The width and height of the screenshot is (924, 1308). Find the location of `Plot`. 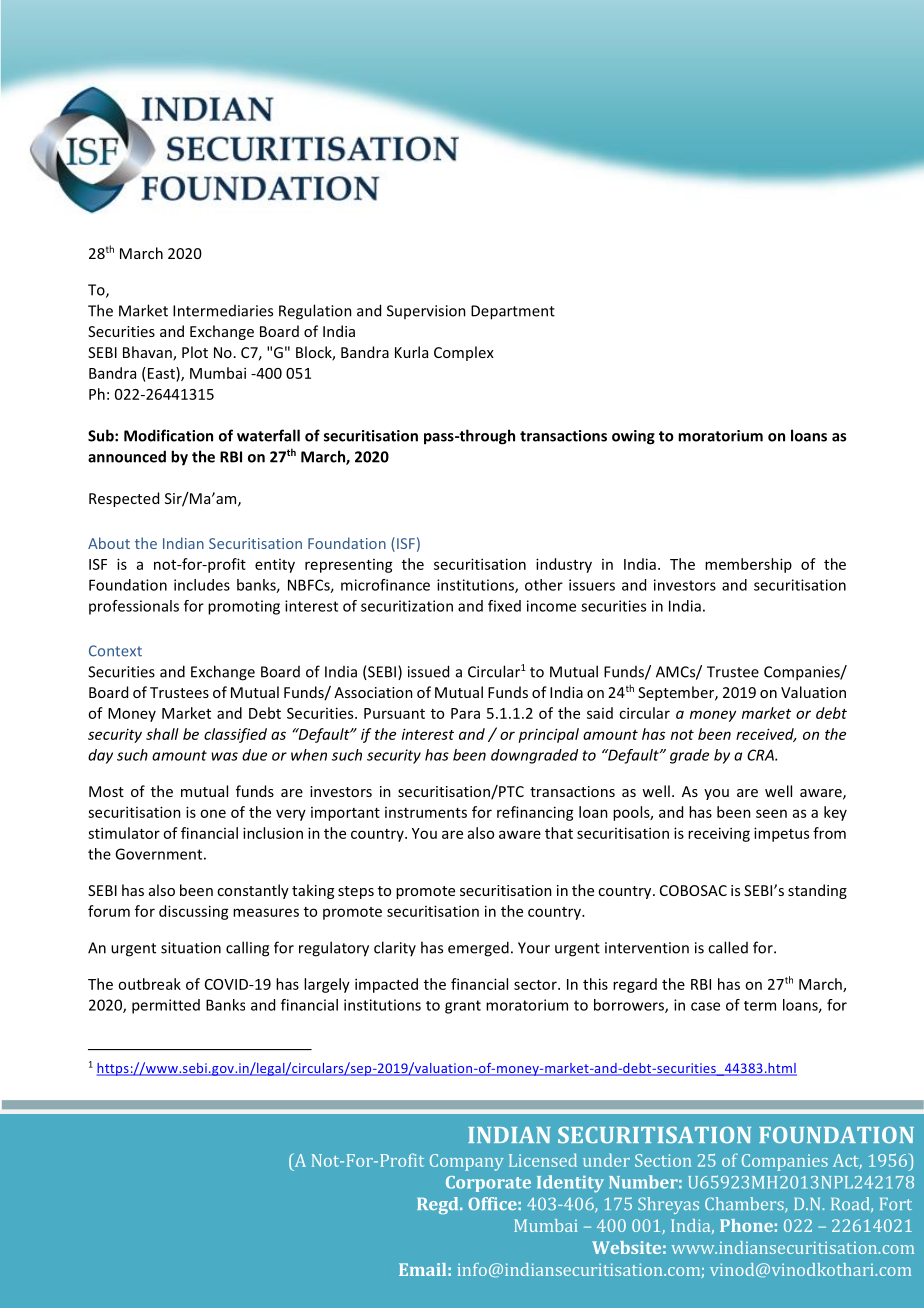

Plot is located at coordinates (195, 352).
